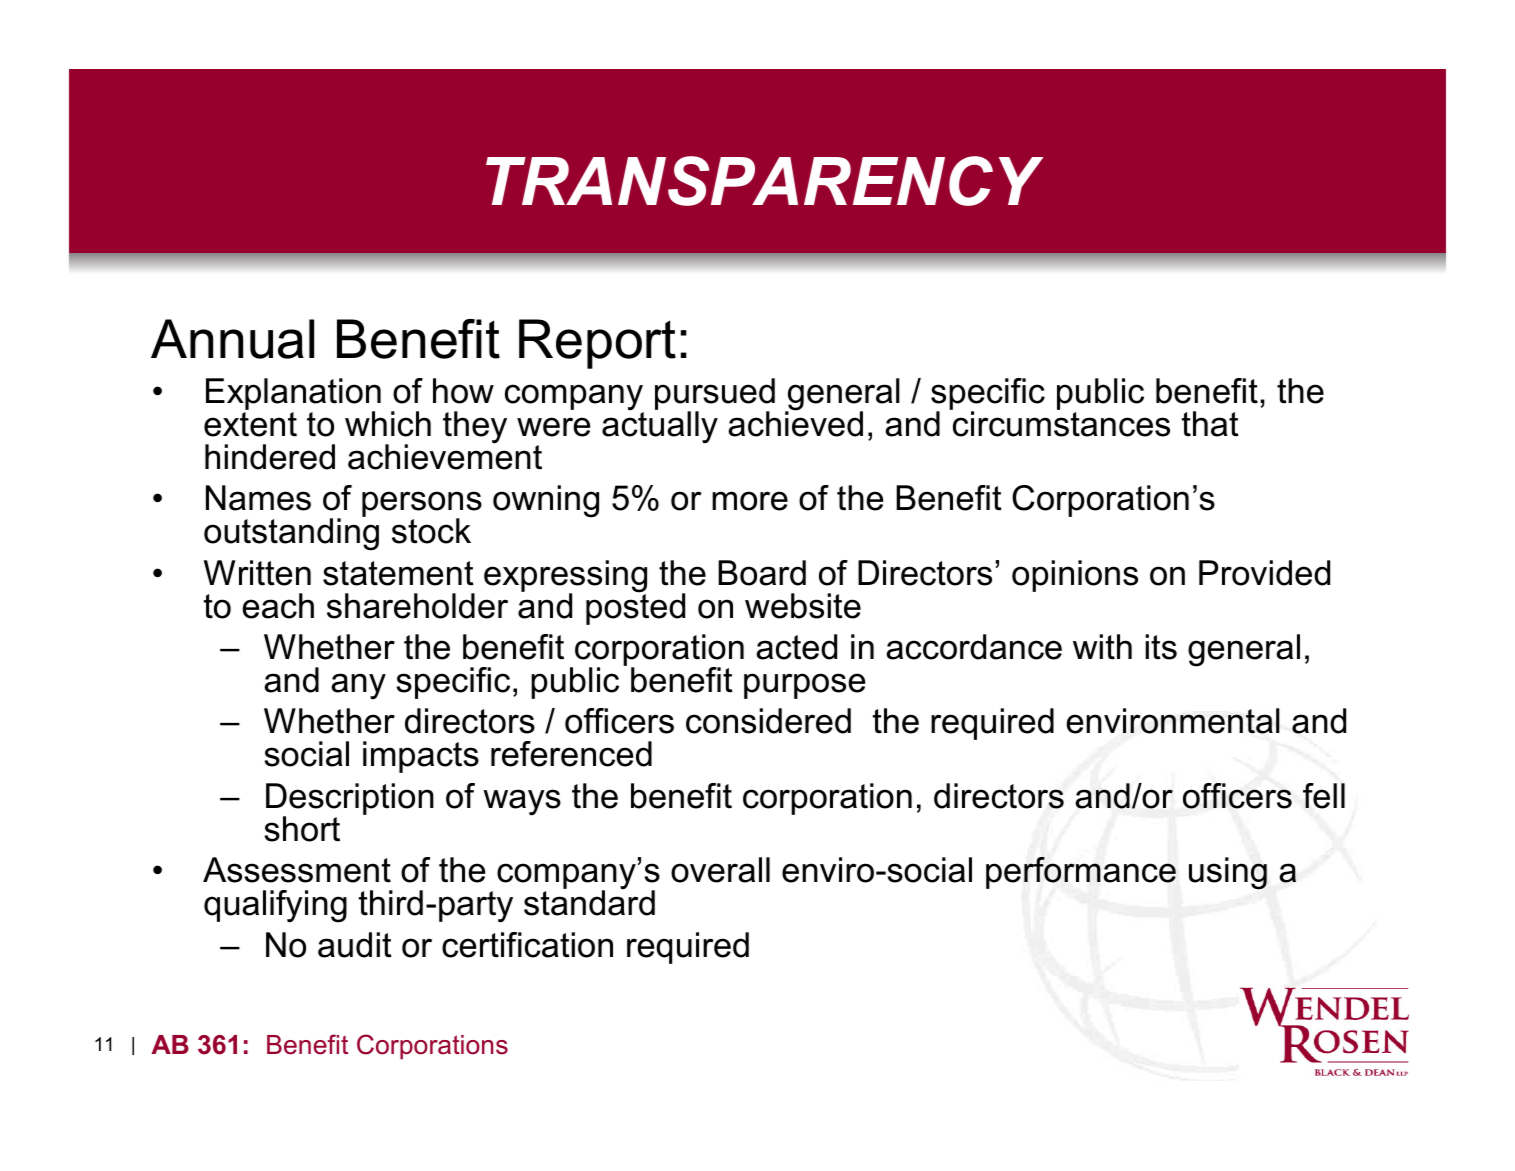 This screenshot has width=1515, height=1171. Describe the element at coordinates (1264, 573) in the screenshot. I see `Provided` at that location.
